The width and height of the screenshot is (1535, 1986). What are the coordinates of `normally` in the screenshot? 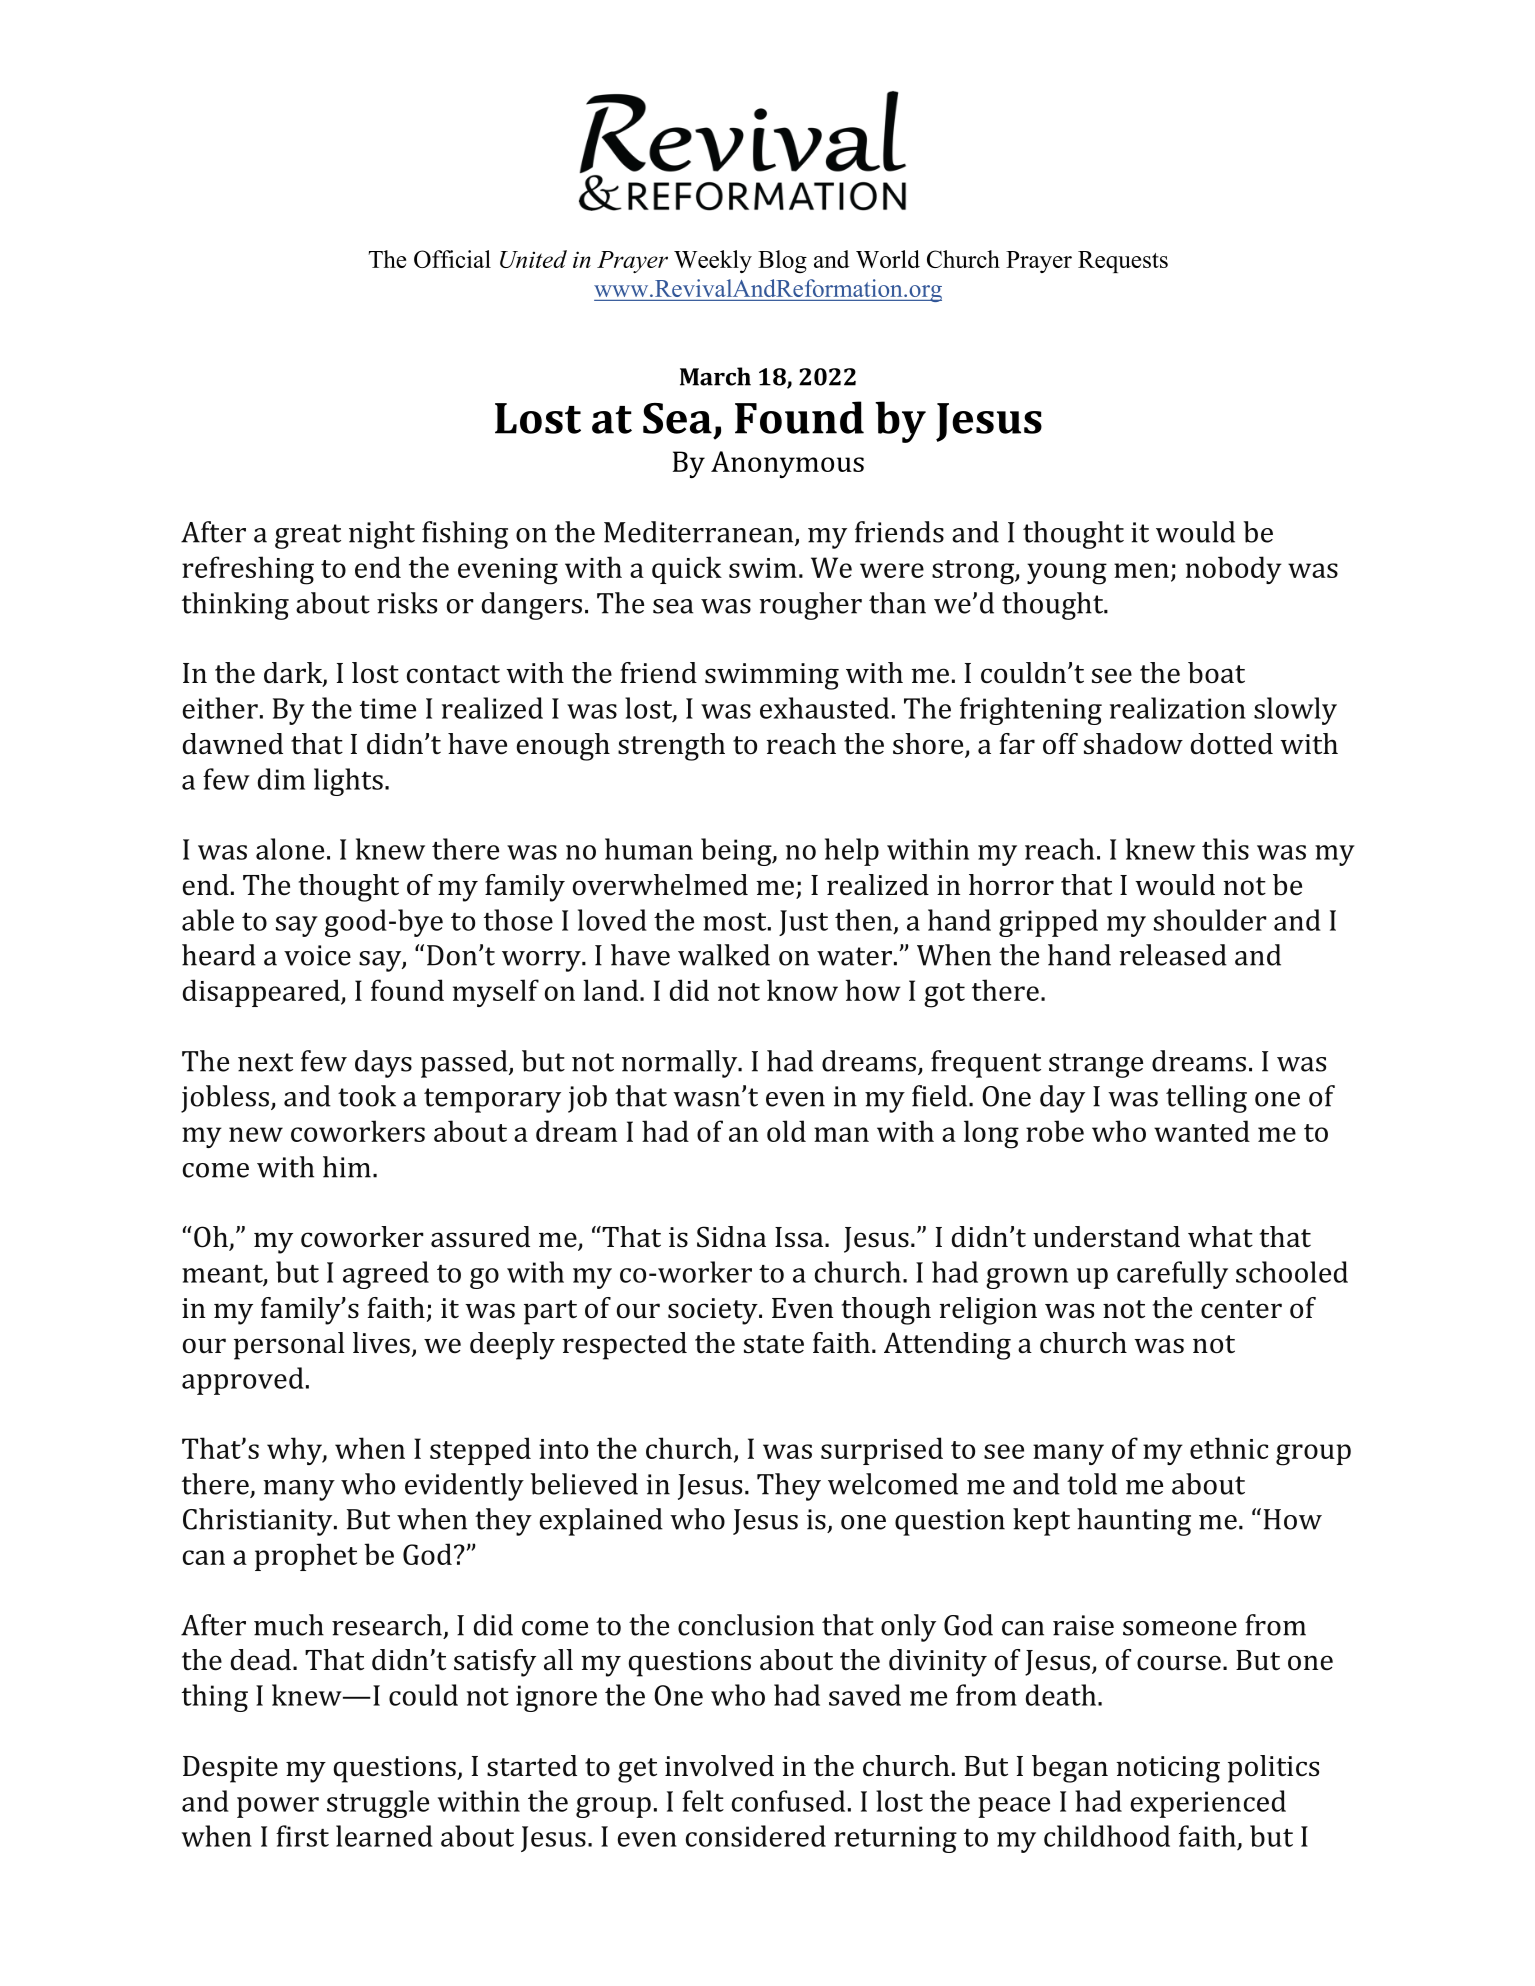 It's located at (681, 1064).
